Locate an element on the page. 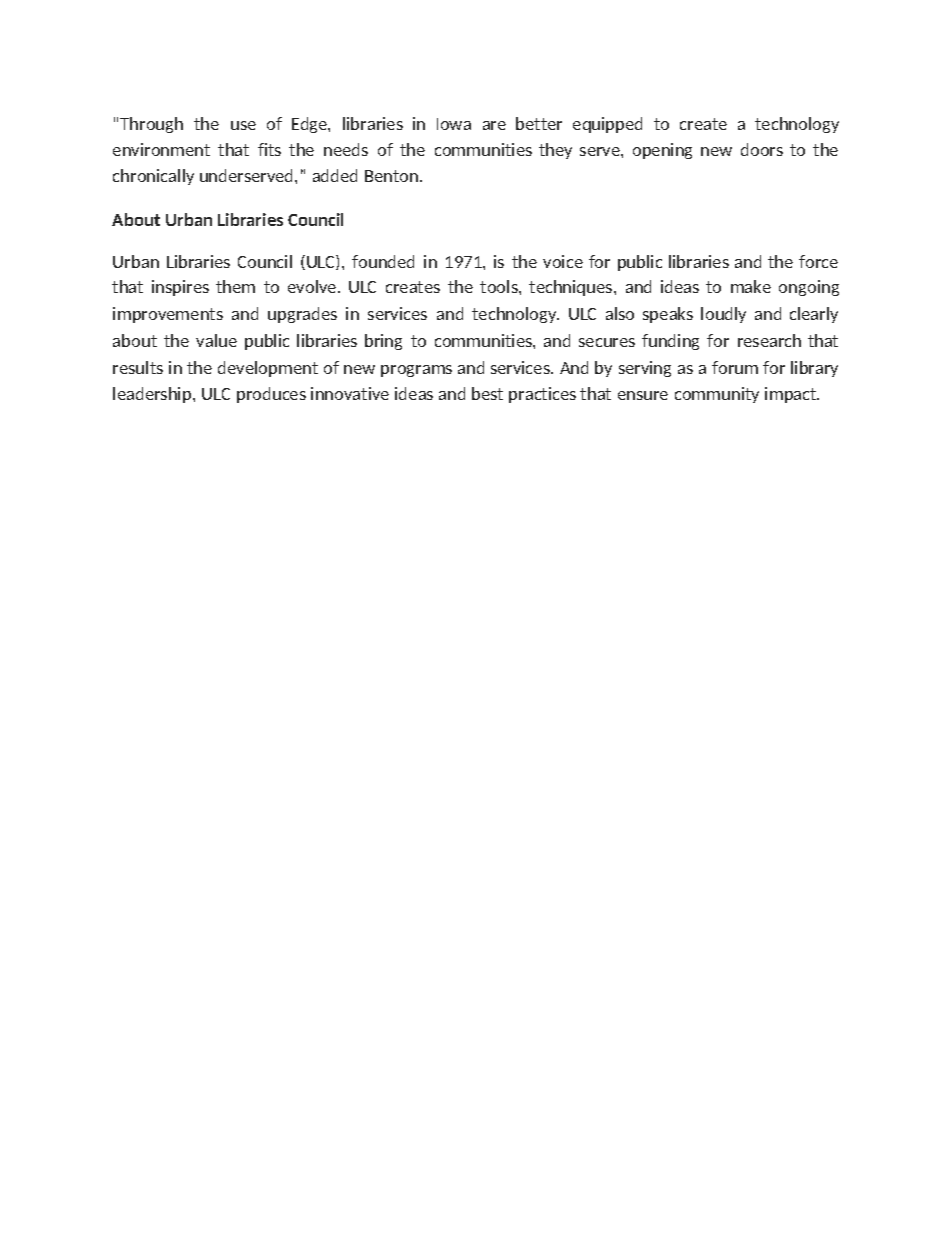  are is located at coordinates (494, 125).
